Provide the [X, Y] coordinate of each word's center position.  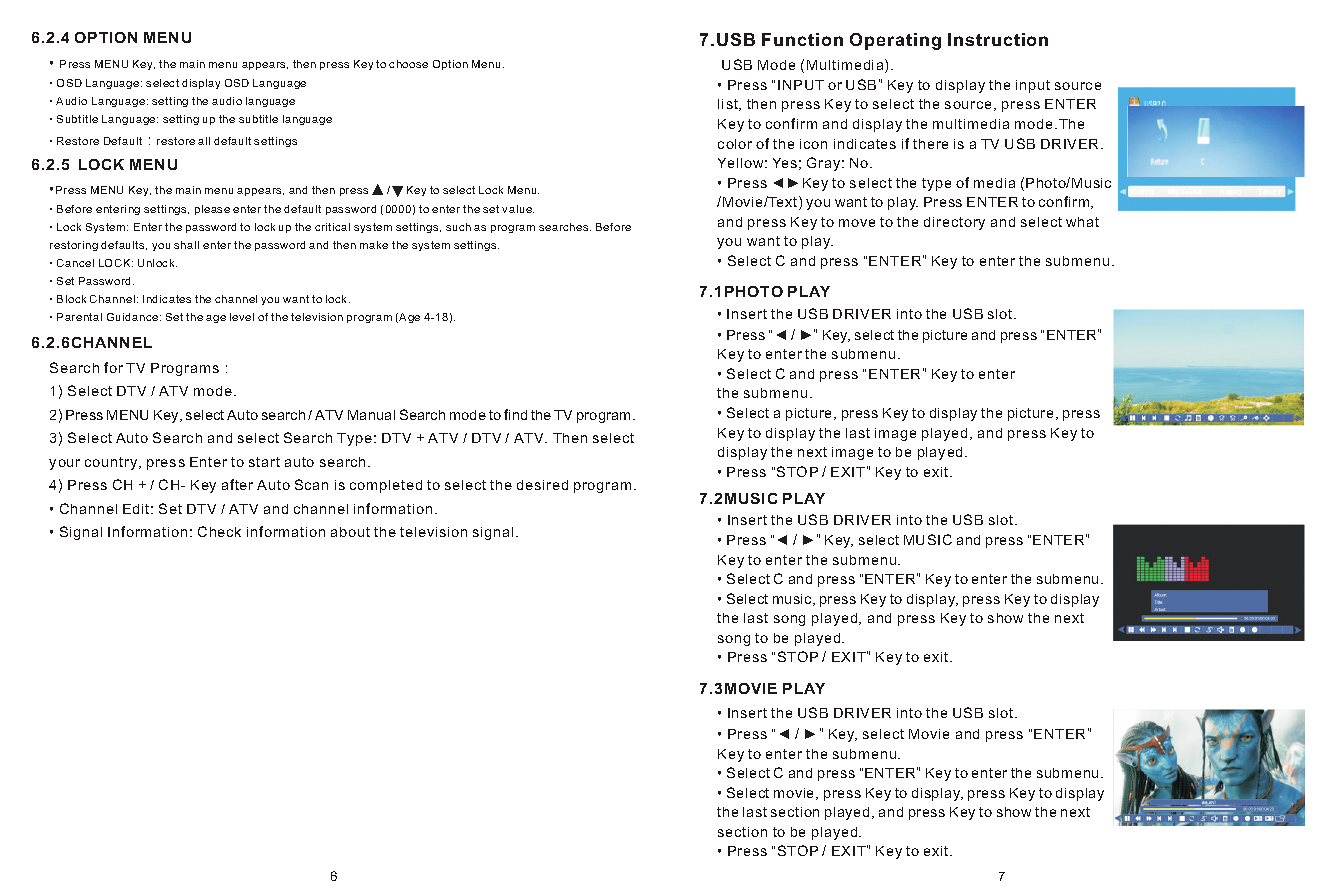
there [930, 144]
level [242, 317]
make [374, 245]
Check [219, 531]
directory [954, 223]
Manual [371, 415]
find [515, 414]
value [518, 209]
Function [802, 39]
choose [408, 64]
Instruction [998, 39]
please [212, 210]
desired [542, 485]
